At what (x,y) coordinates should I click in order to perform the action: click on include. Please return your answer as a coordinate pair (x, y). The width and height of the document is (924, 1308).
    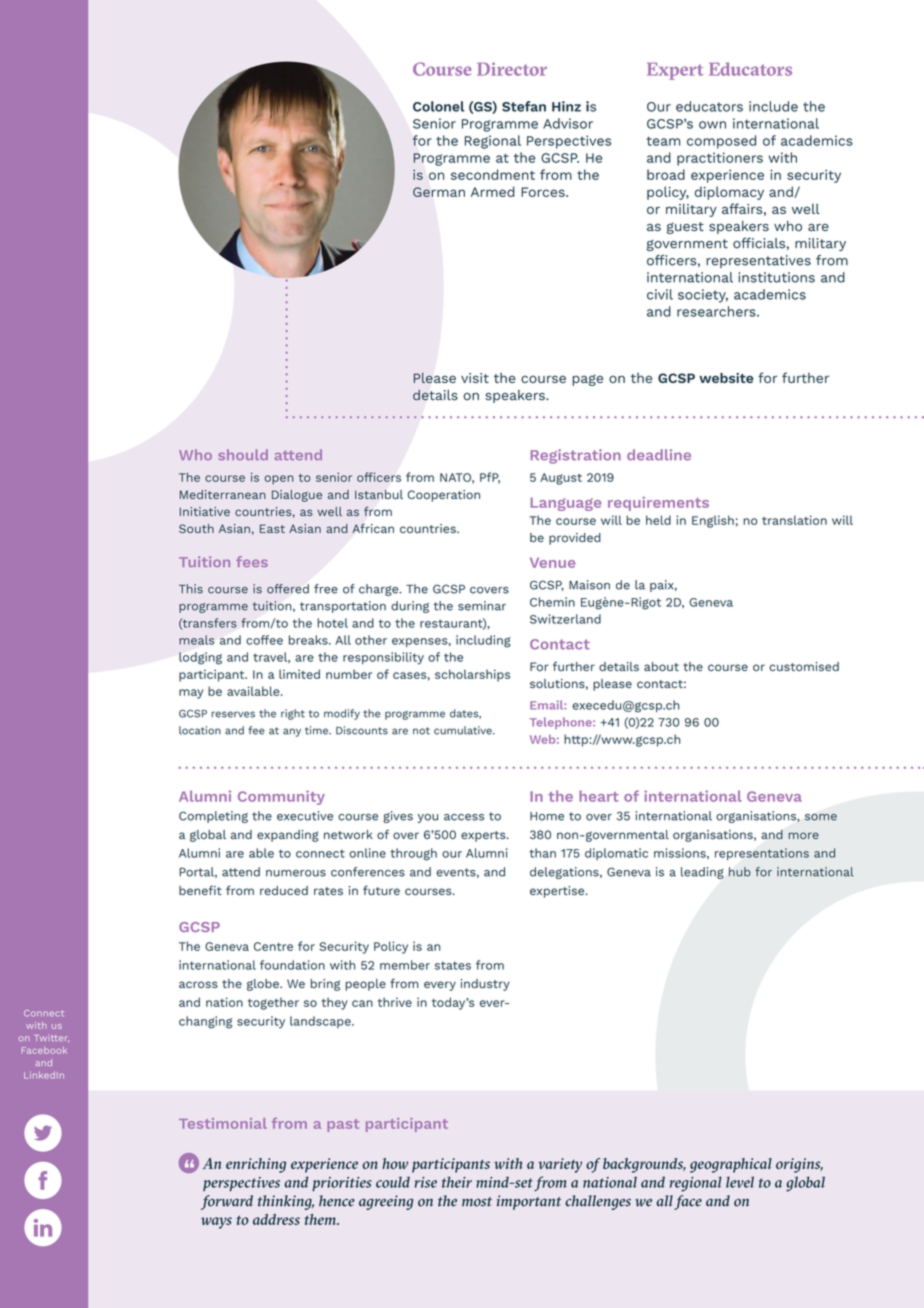
    Looking at the image, I should click on (773, 106).
